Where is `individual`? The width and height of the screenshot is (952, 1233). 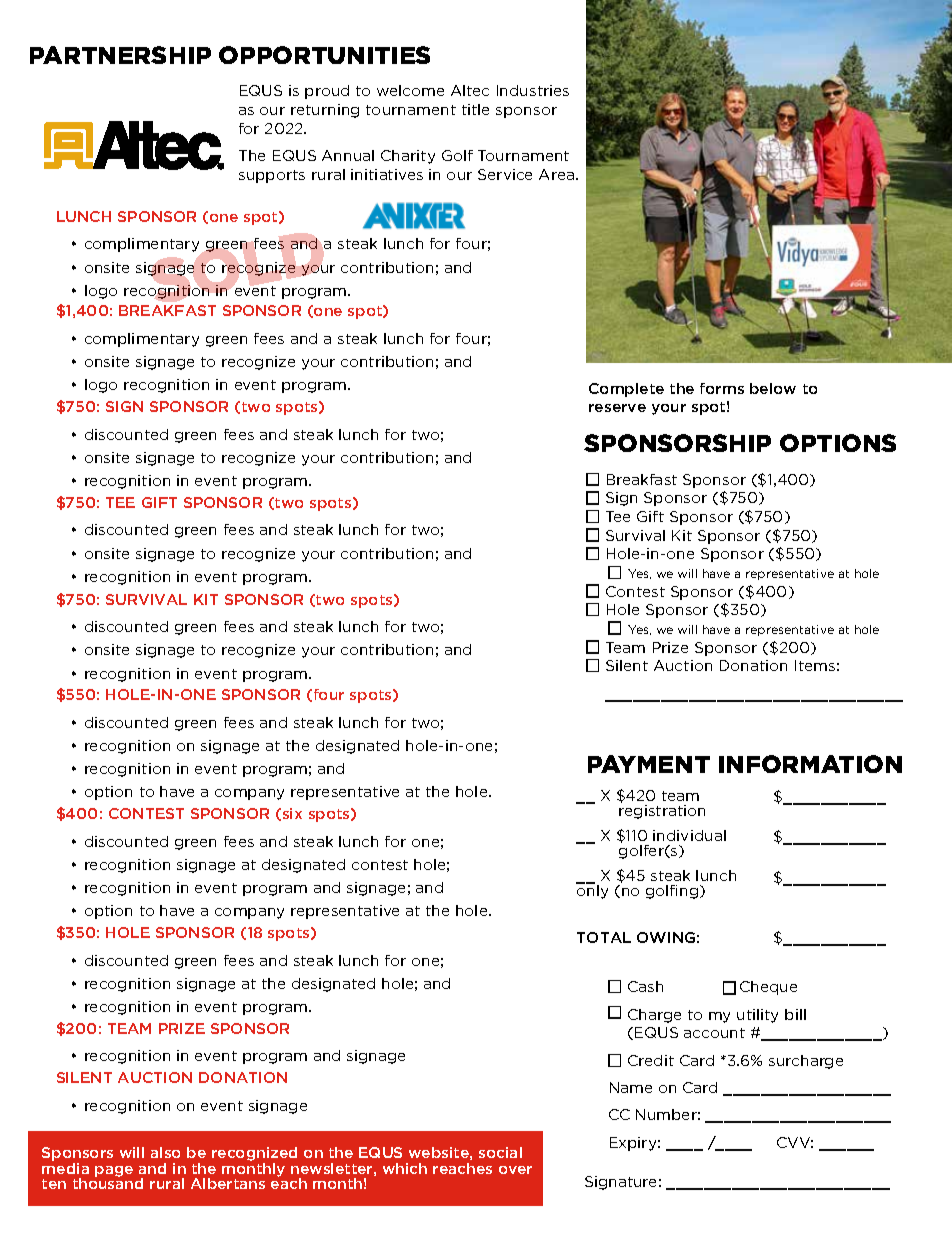 individual is located at coordinates (689, 835).
